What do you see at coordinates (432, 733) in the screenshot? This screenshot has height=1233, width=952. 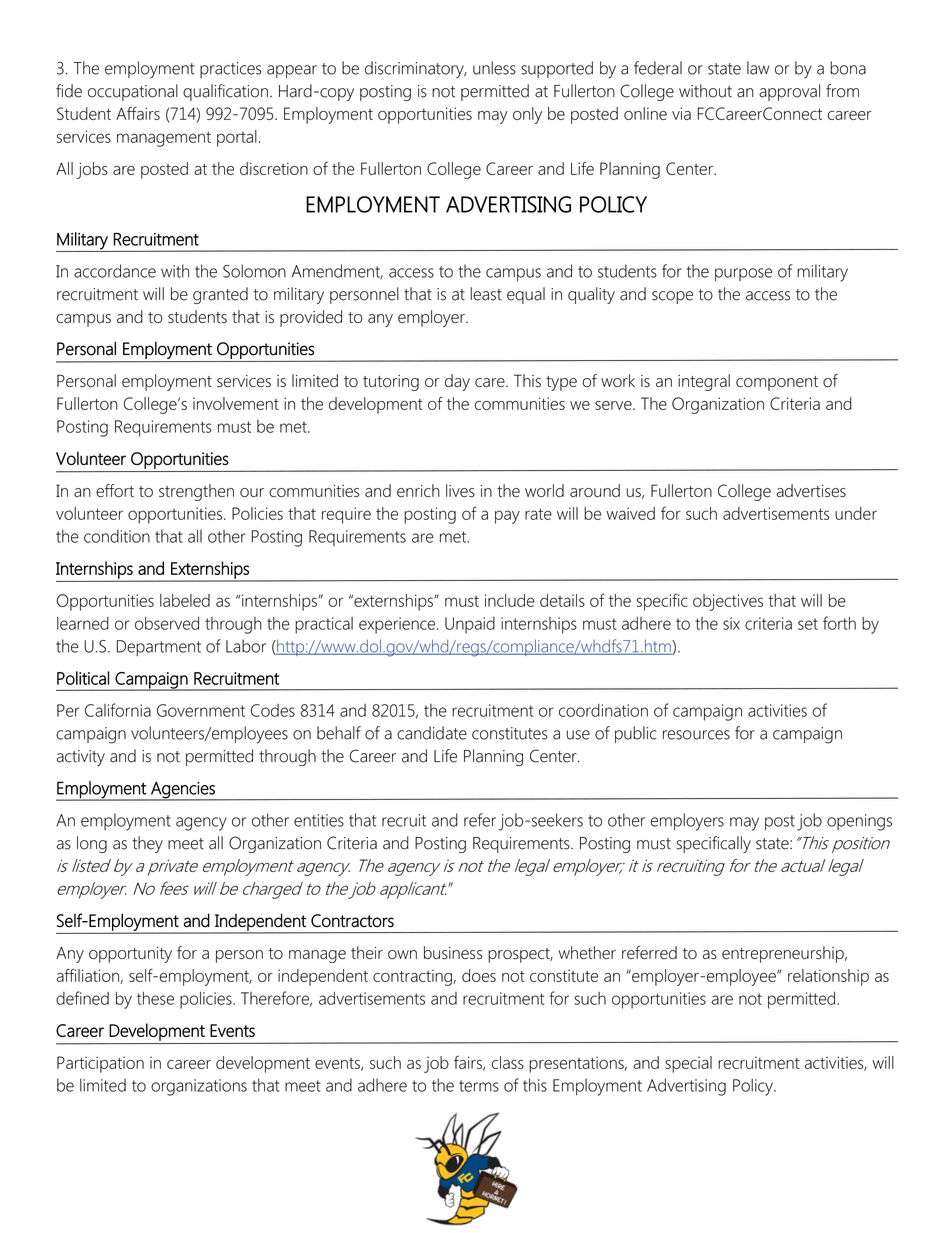 I see `candidate` at bounding box center [432, 733].
